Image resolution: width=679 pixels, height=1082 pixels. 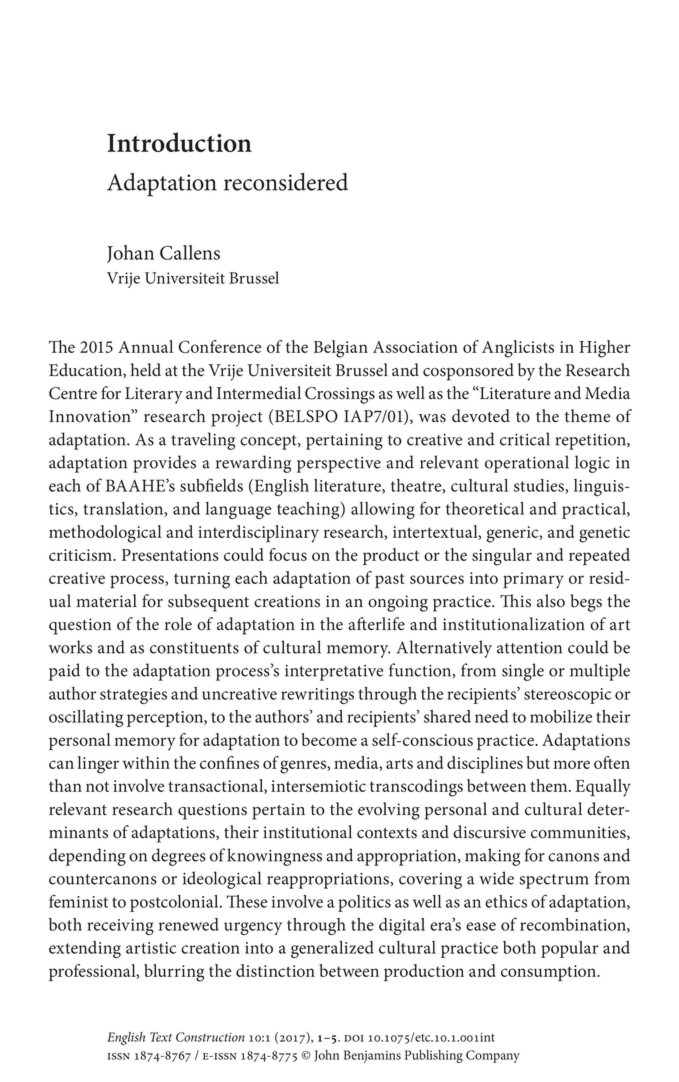 I want to click on reconsidered, so click(x=286, y=182).
